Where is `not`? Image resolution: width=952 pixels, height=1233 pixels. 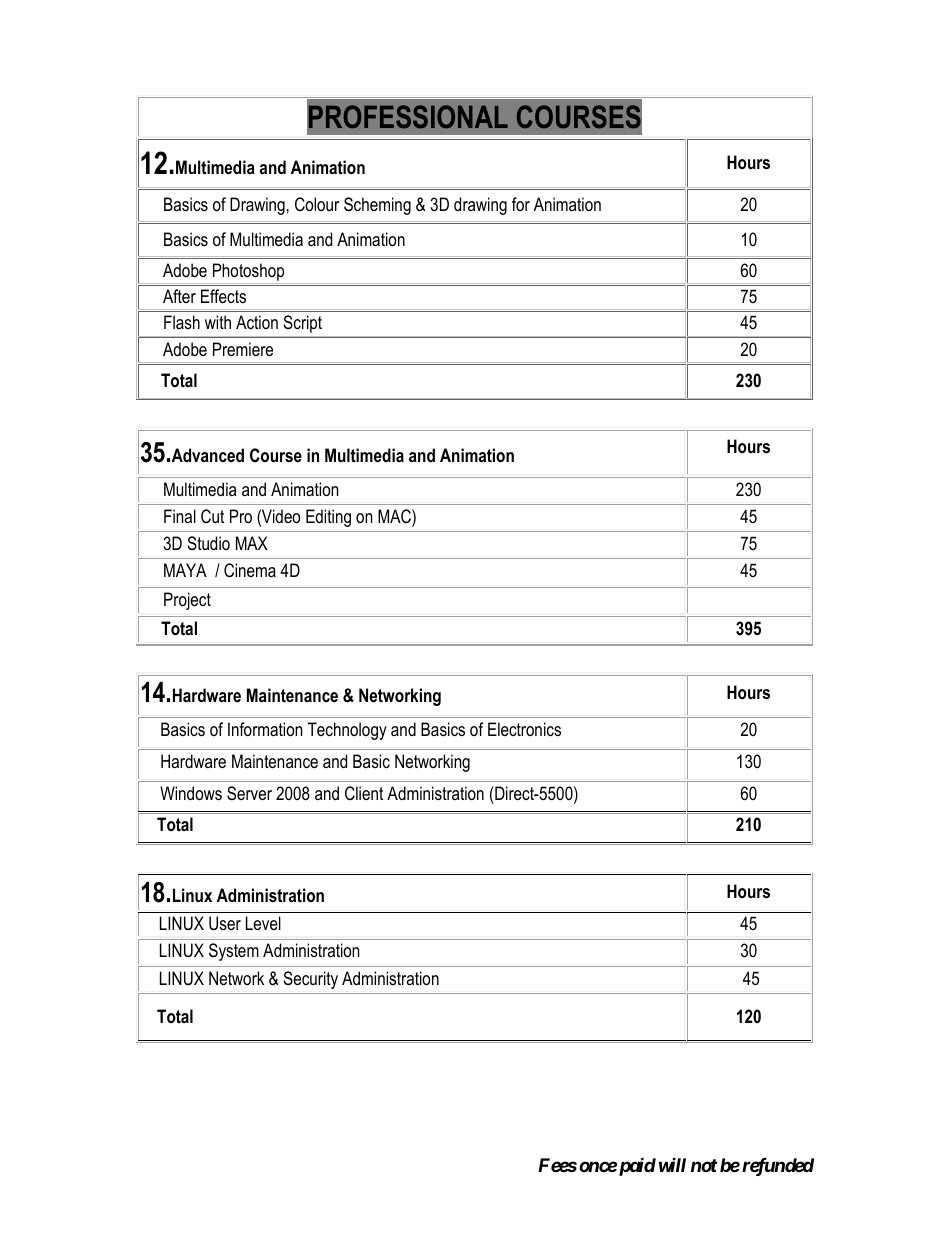
not is located at coordinates (704, 1165).
